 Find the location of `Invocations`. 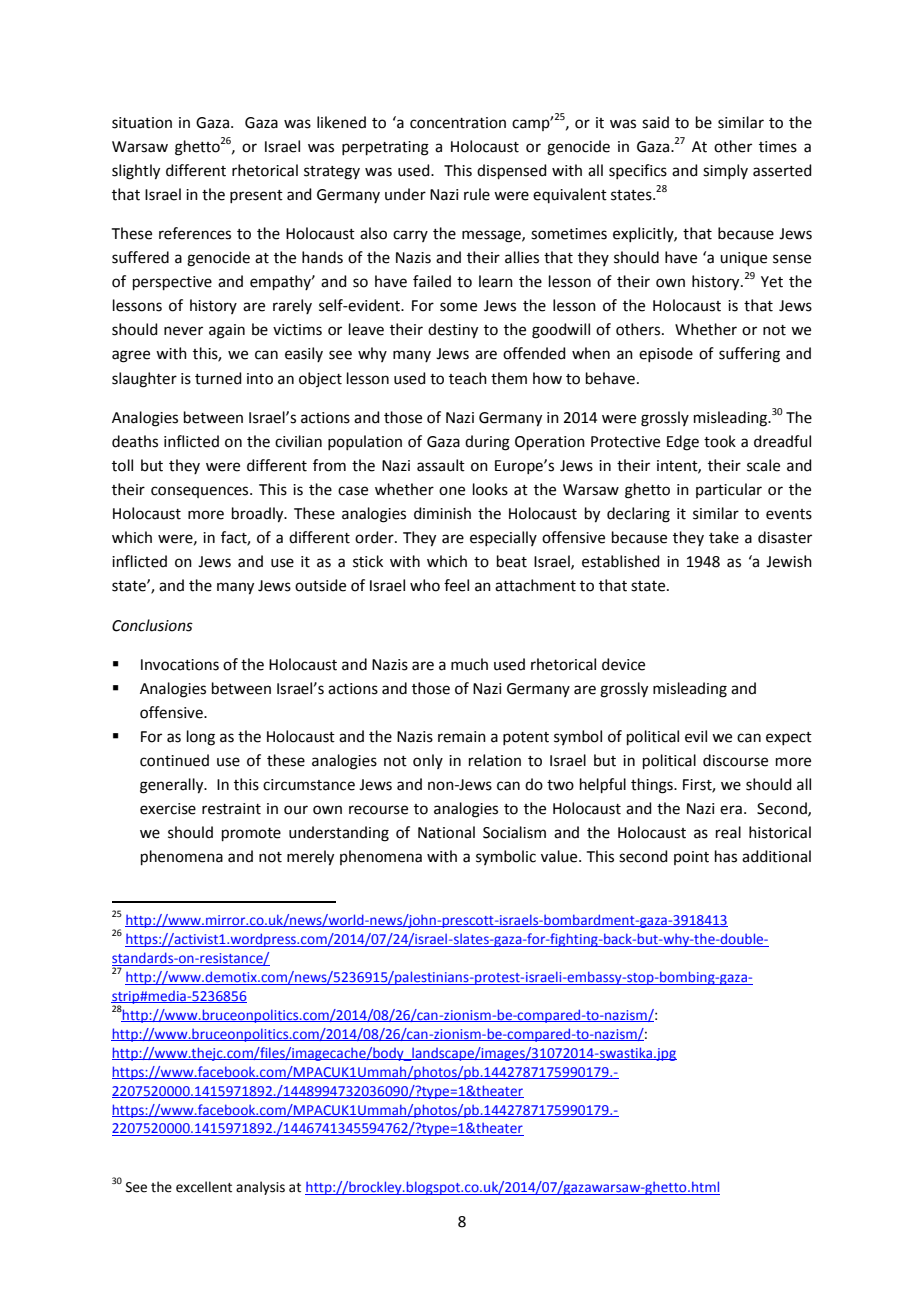

Invocations is located at coordinates (180, 665).
